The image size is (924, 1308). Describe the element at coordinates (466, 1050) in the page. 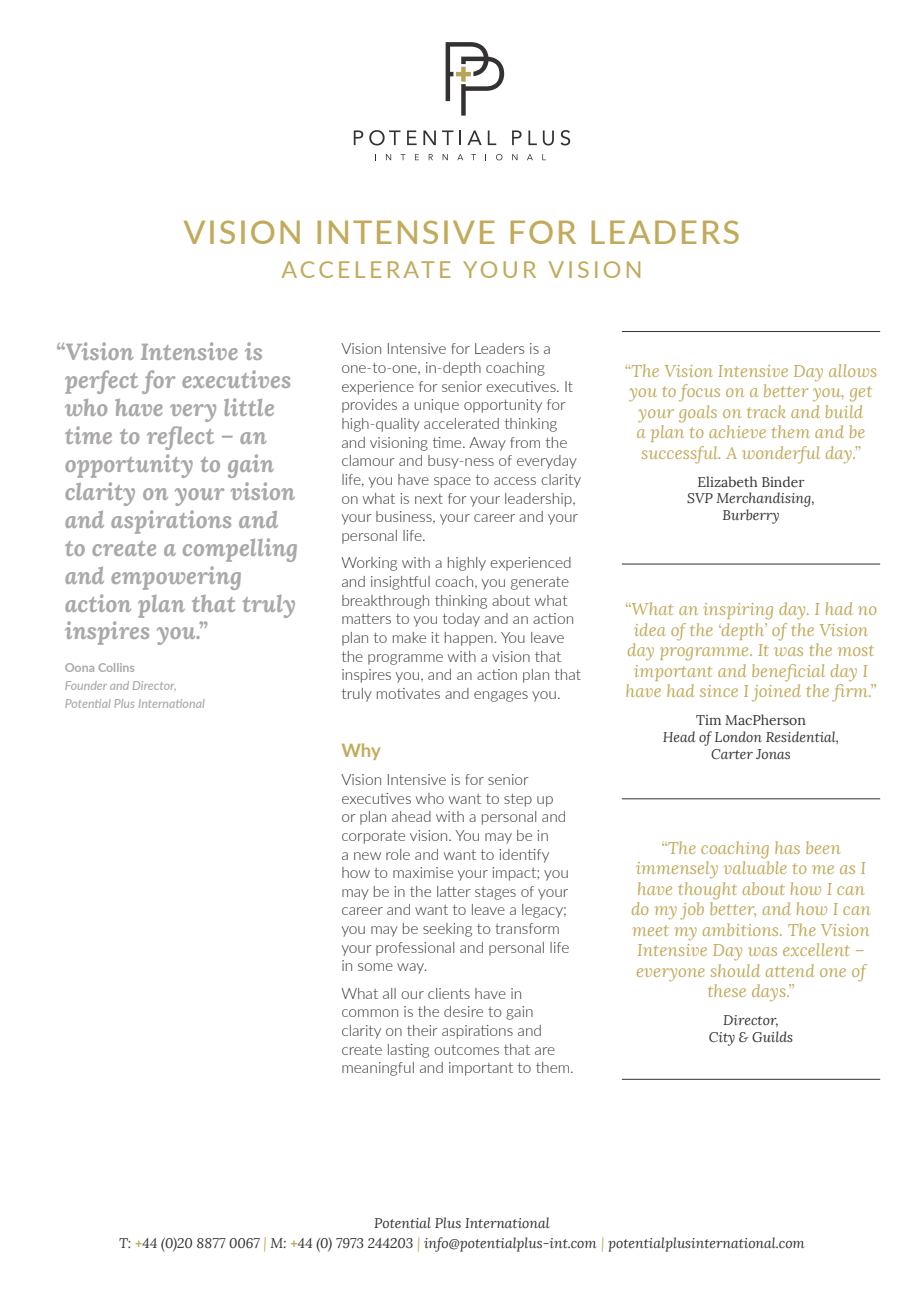

I see `outcomes` at that location.
